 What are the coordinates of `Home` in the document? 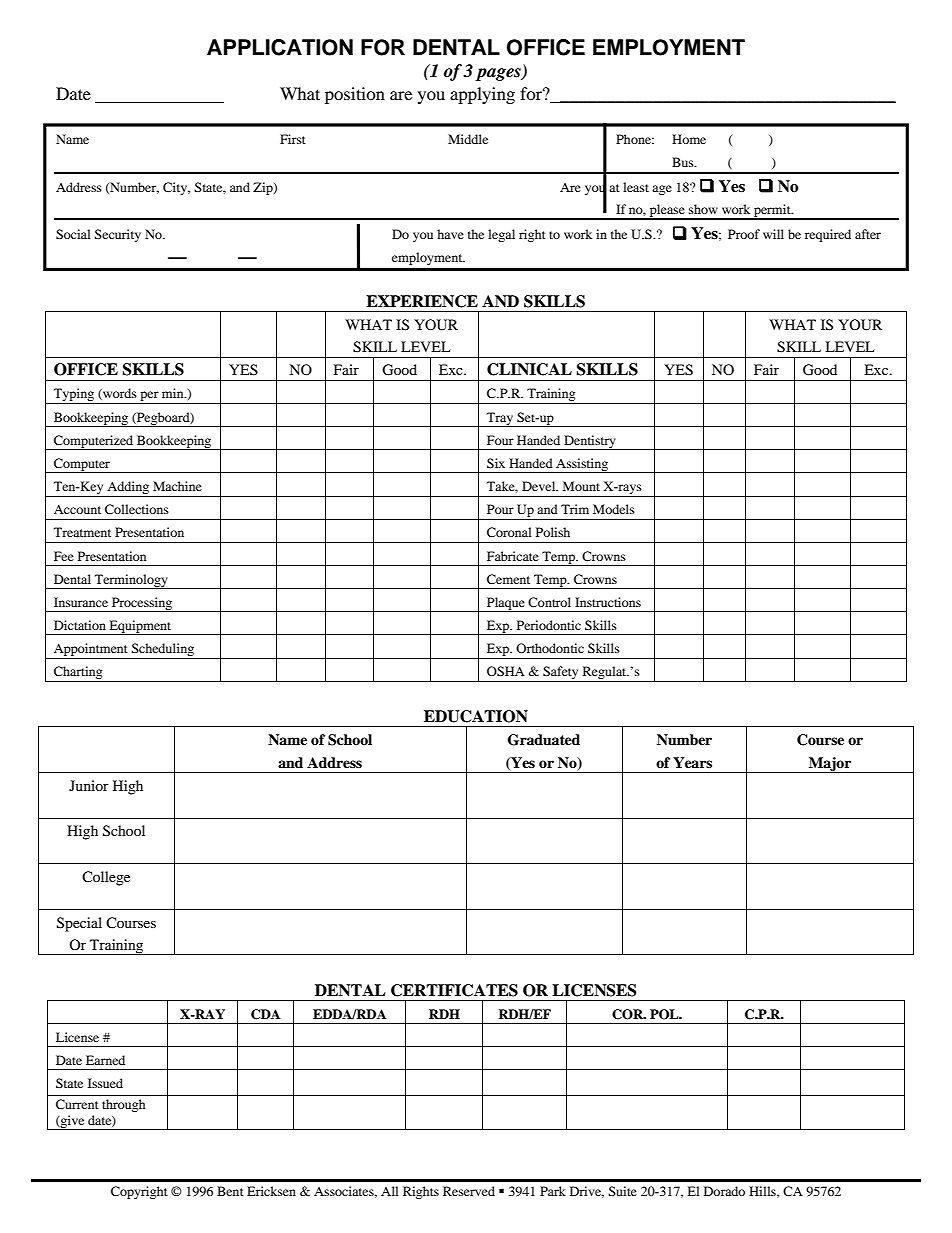 It's located at (689, 139).
